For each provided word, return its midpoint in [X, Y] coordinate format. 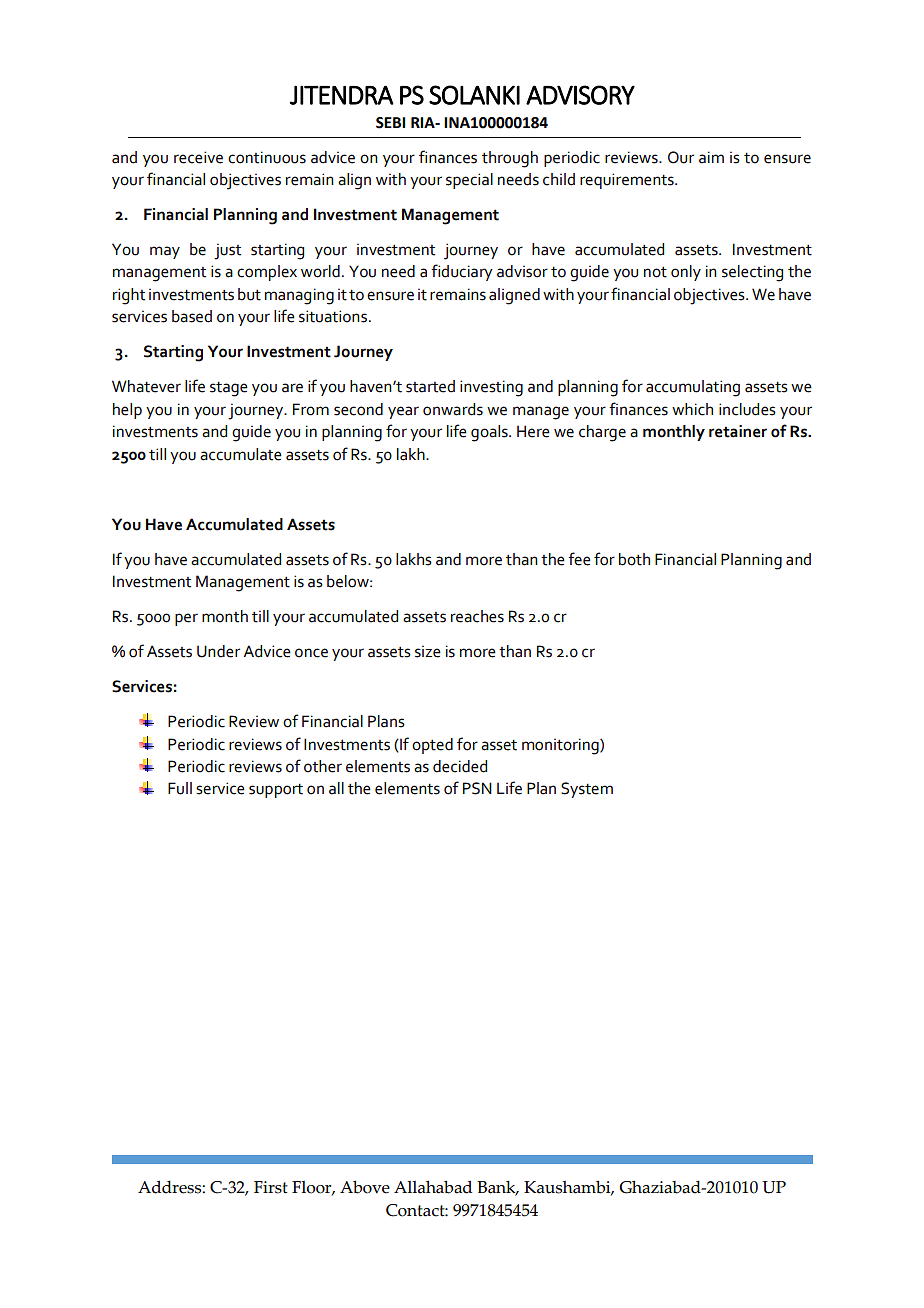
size [428, 652]
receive [198, 157]
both [634, 559]
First [271, 1187]
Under [218, 651]
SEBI [390, 123]
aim [711, 157]
